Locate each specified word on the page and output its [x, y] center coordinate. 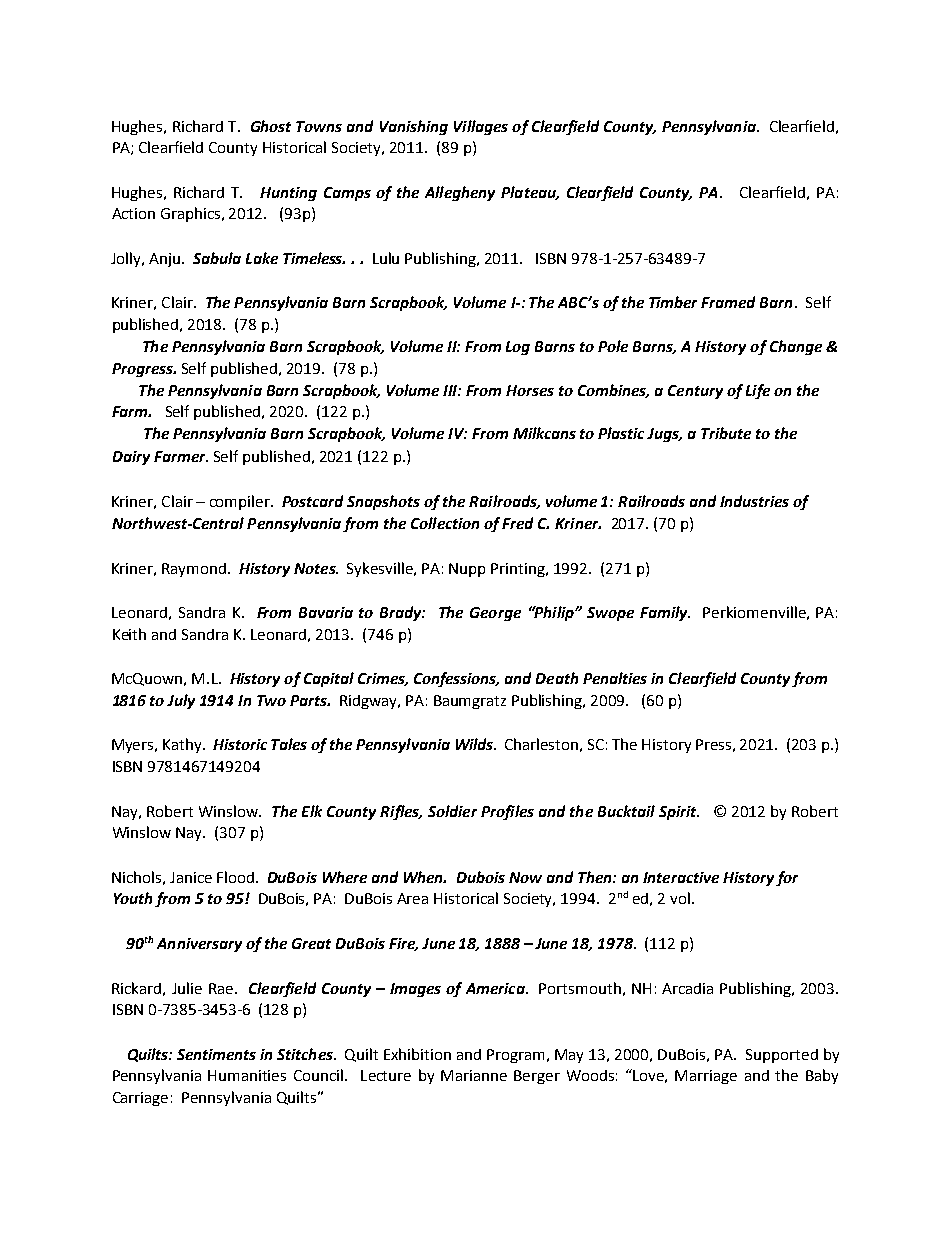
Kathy [183, 745]
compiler [241, 502]
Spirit [679, 813]
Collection [445, 523]
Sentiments [216, 1054]
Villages [481, 127]
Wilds [475, 744]
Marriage [706, 1077]
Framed [728, 302]
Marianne [474, 1075]
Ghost [271, 126]
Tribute [726, 433]
